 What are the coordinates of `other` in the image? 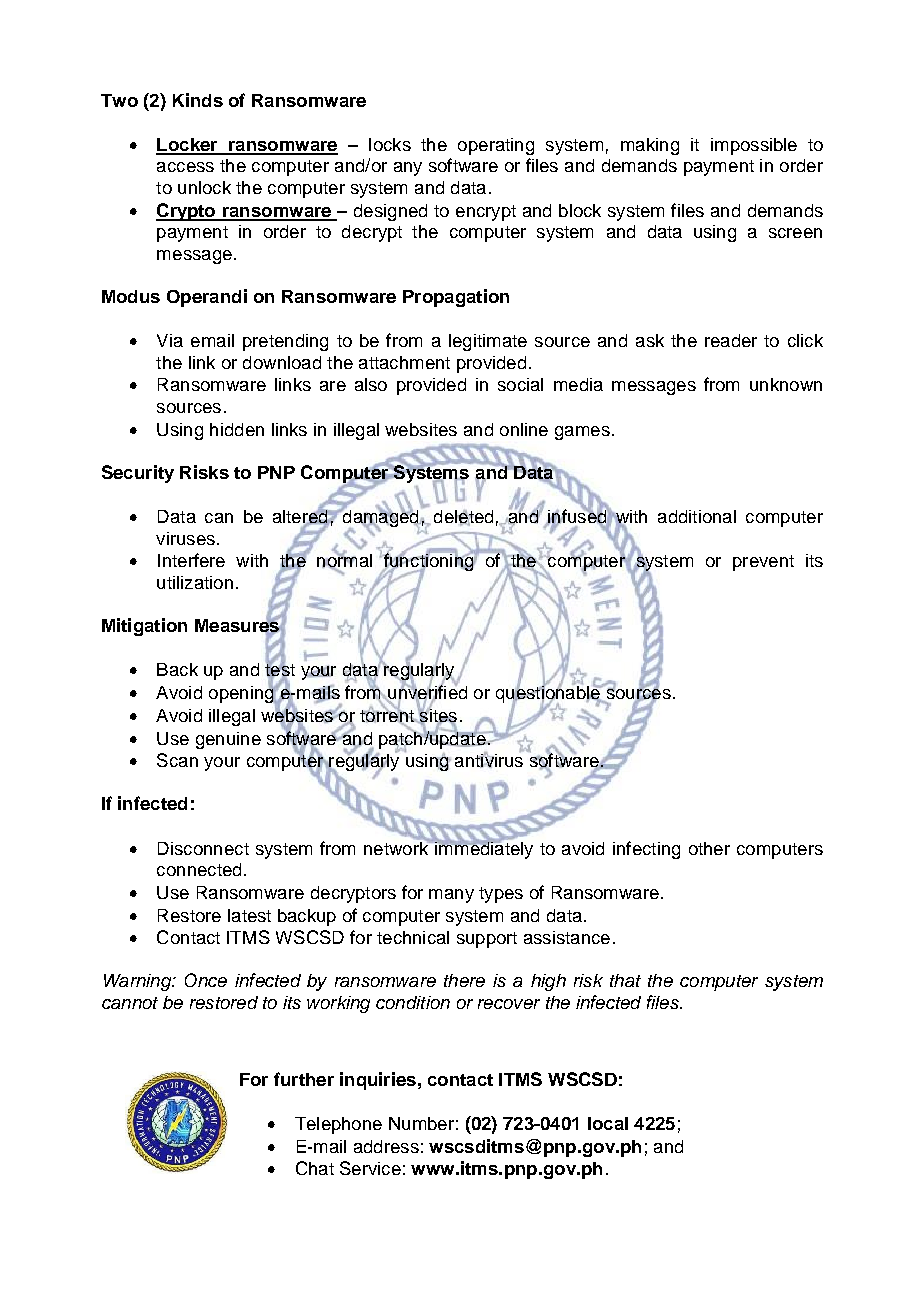 It's located at (709, 848).
